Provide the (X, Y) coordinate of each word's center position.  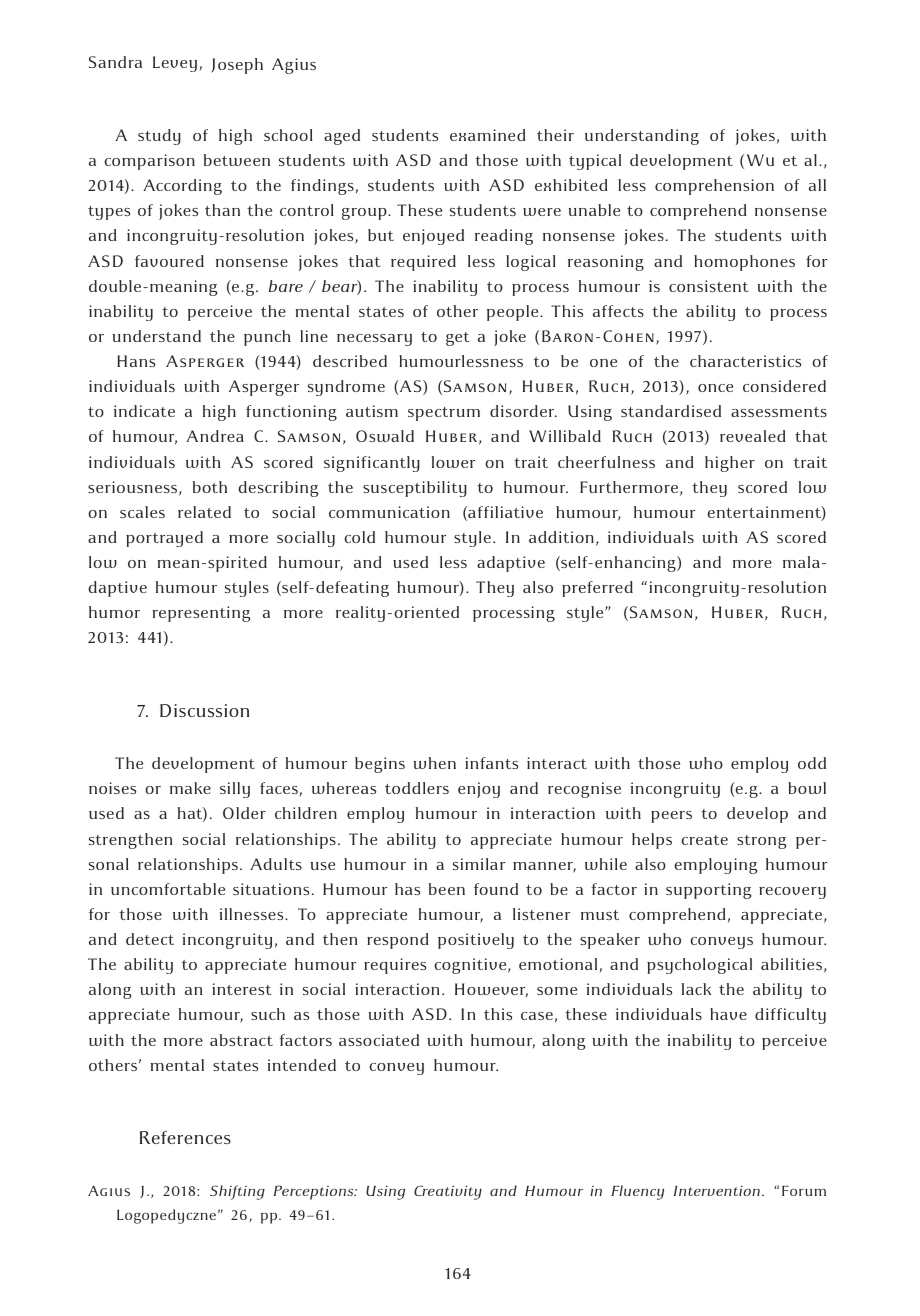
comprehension (714, 187)
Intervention (718, 1190)
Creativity (448, 1192)
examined (488, 135)
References (185, 1137)
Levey (175, 64)
